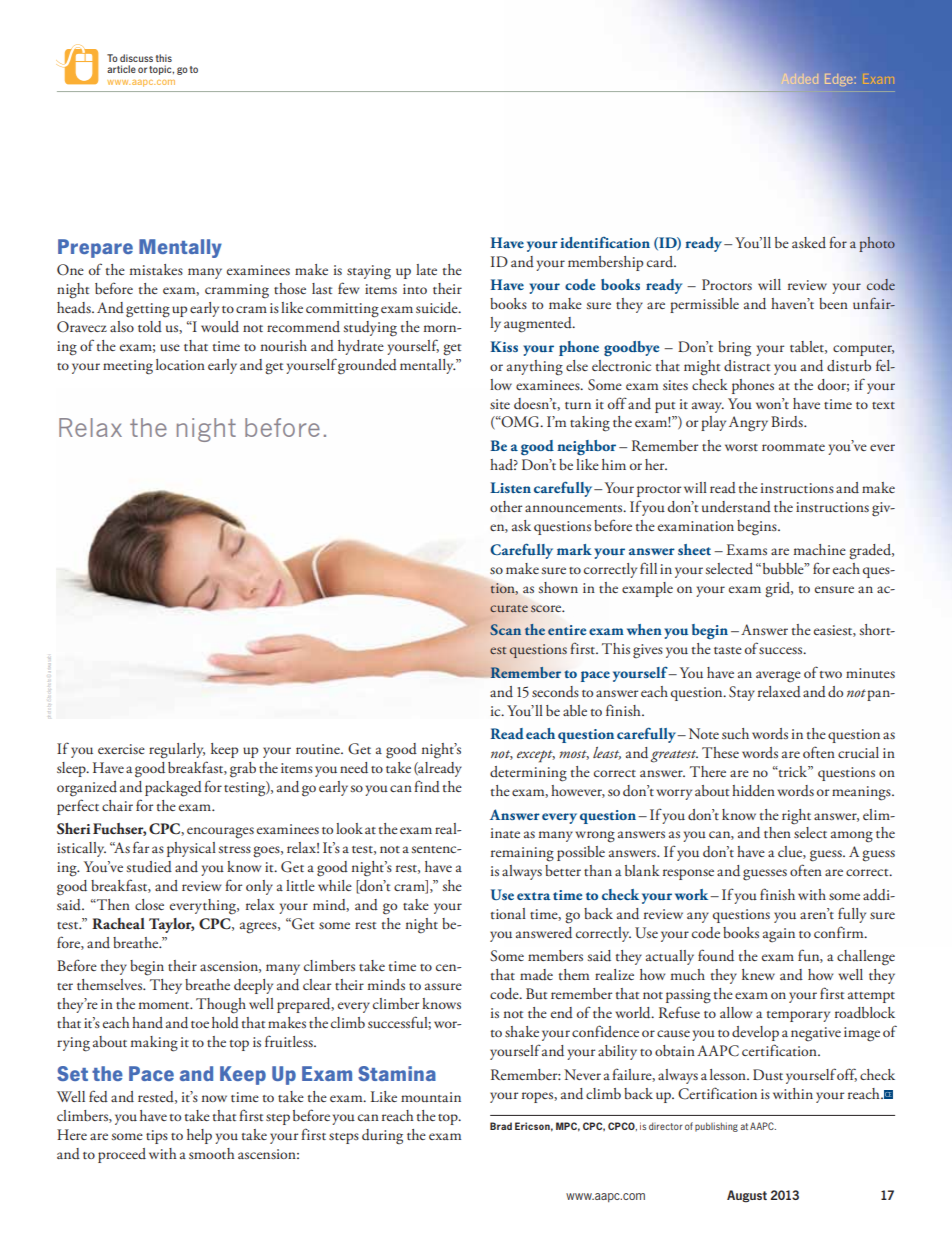 The image size is (952, 1237). I want to click on meeting, so click(128, 367).
